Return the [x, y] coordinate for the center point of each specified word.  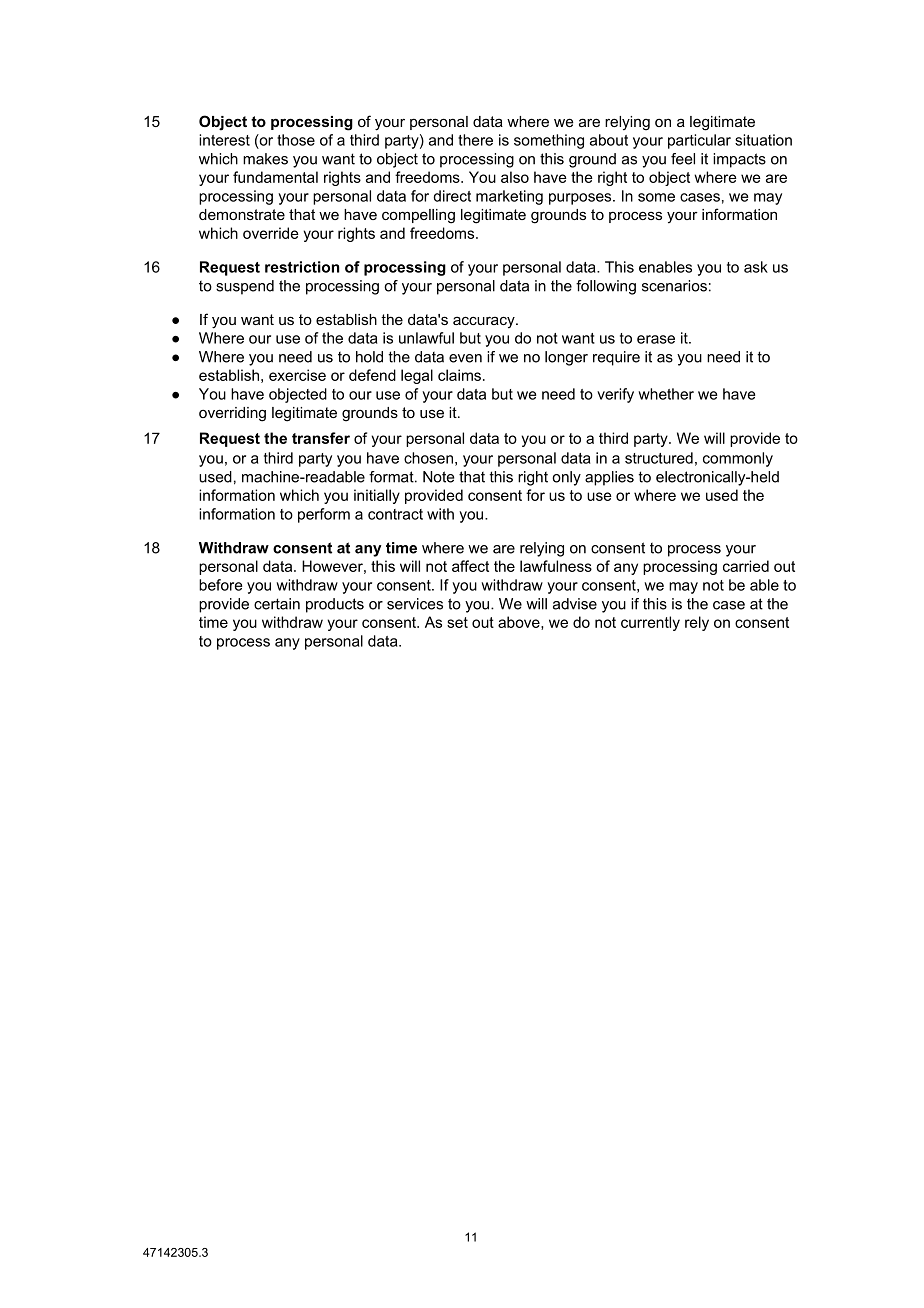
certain [277, 604]
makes [265, 159]
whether [666, 394]
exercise [297, 375]
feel [683, 159]
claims [459, 375]
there [475, 140]
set [457, 622]
